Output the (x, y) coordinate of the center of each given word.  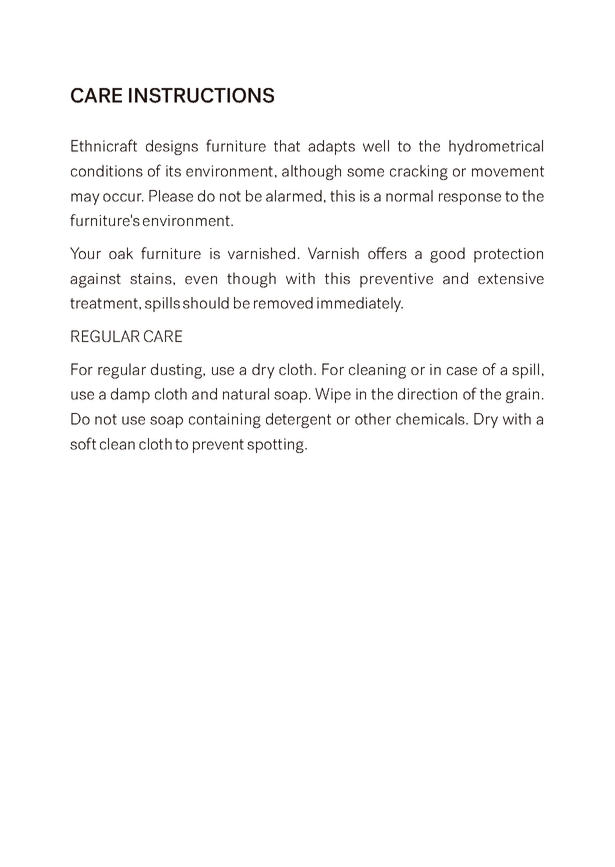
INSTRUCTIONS (201, 95)
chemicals (431, 419)
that (287, 146)
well (376, 146)
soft (83, 443)
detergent (298, 420)
